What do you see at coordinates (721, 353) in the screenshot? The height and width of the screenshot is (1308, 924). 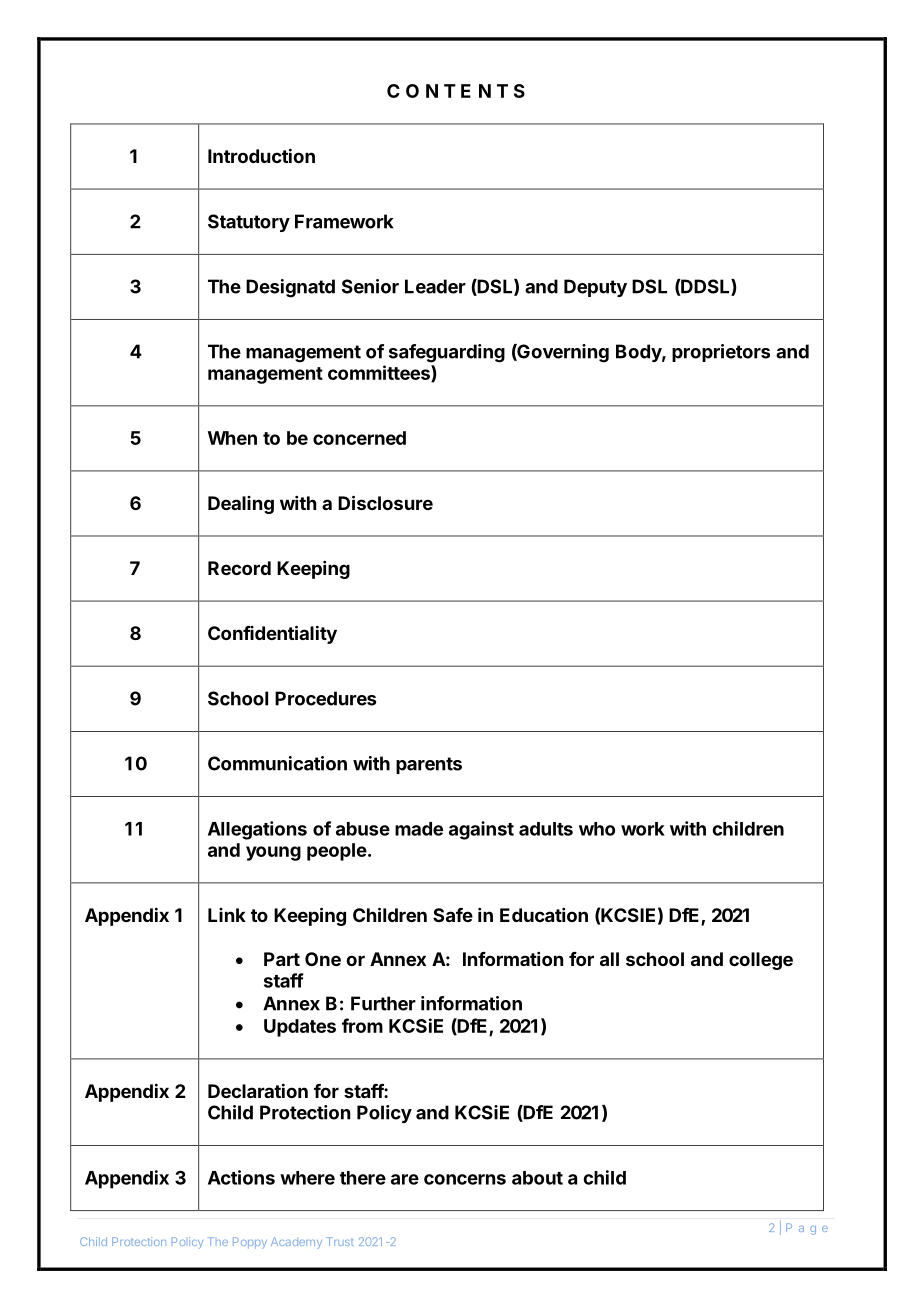 I see `proprietors` at bounding box center [721, 353].
